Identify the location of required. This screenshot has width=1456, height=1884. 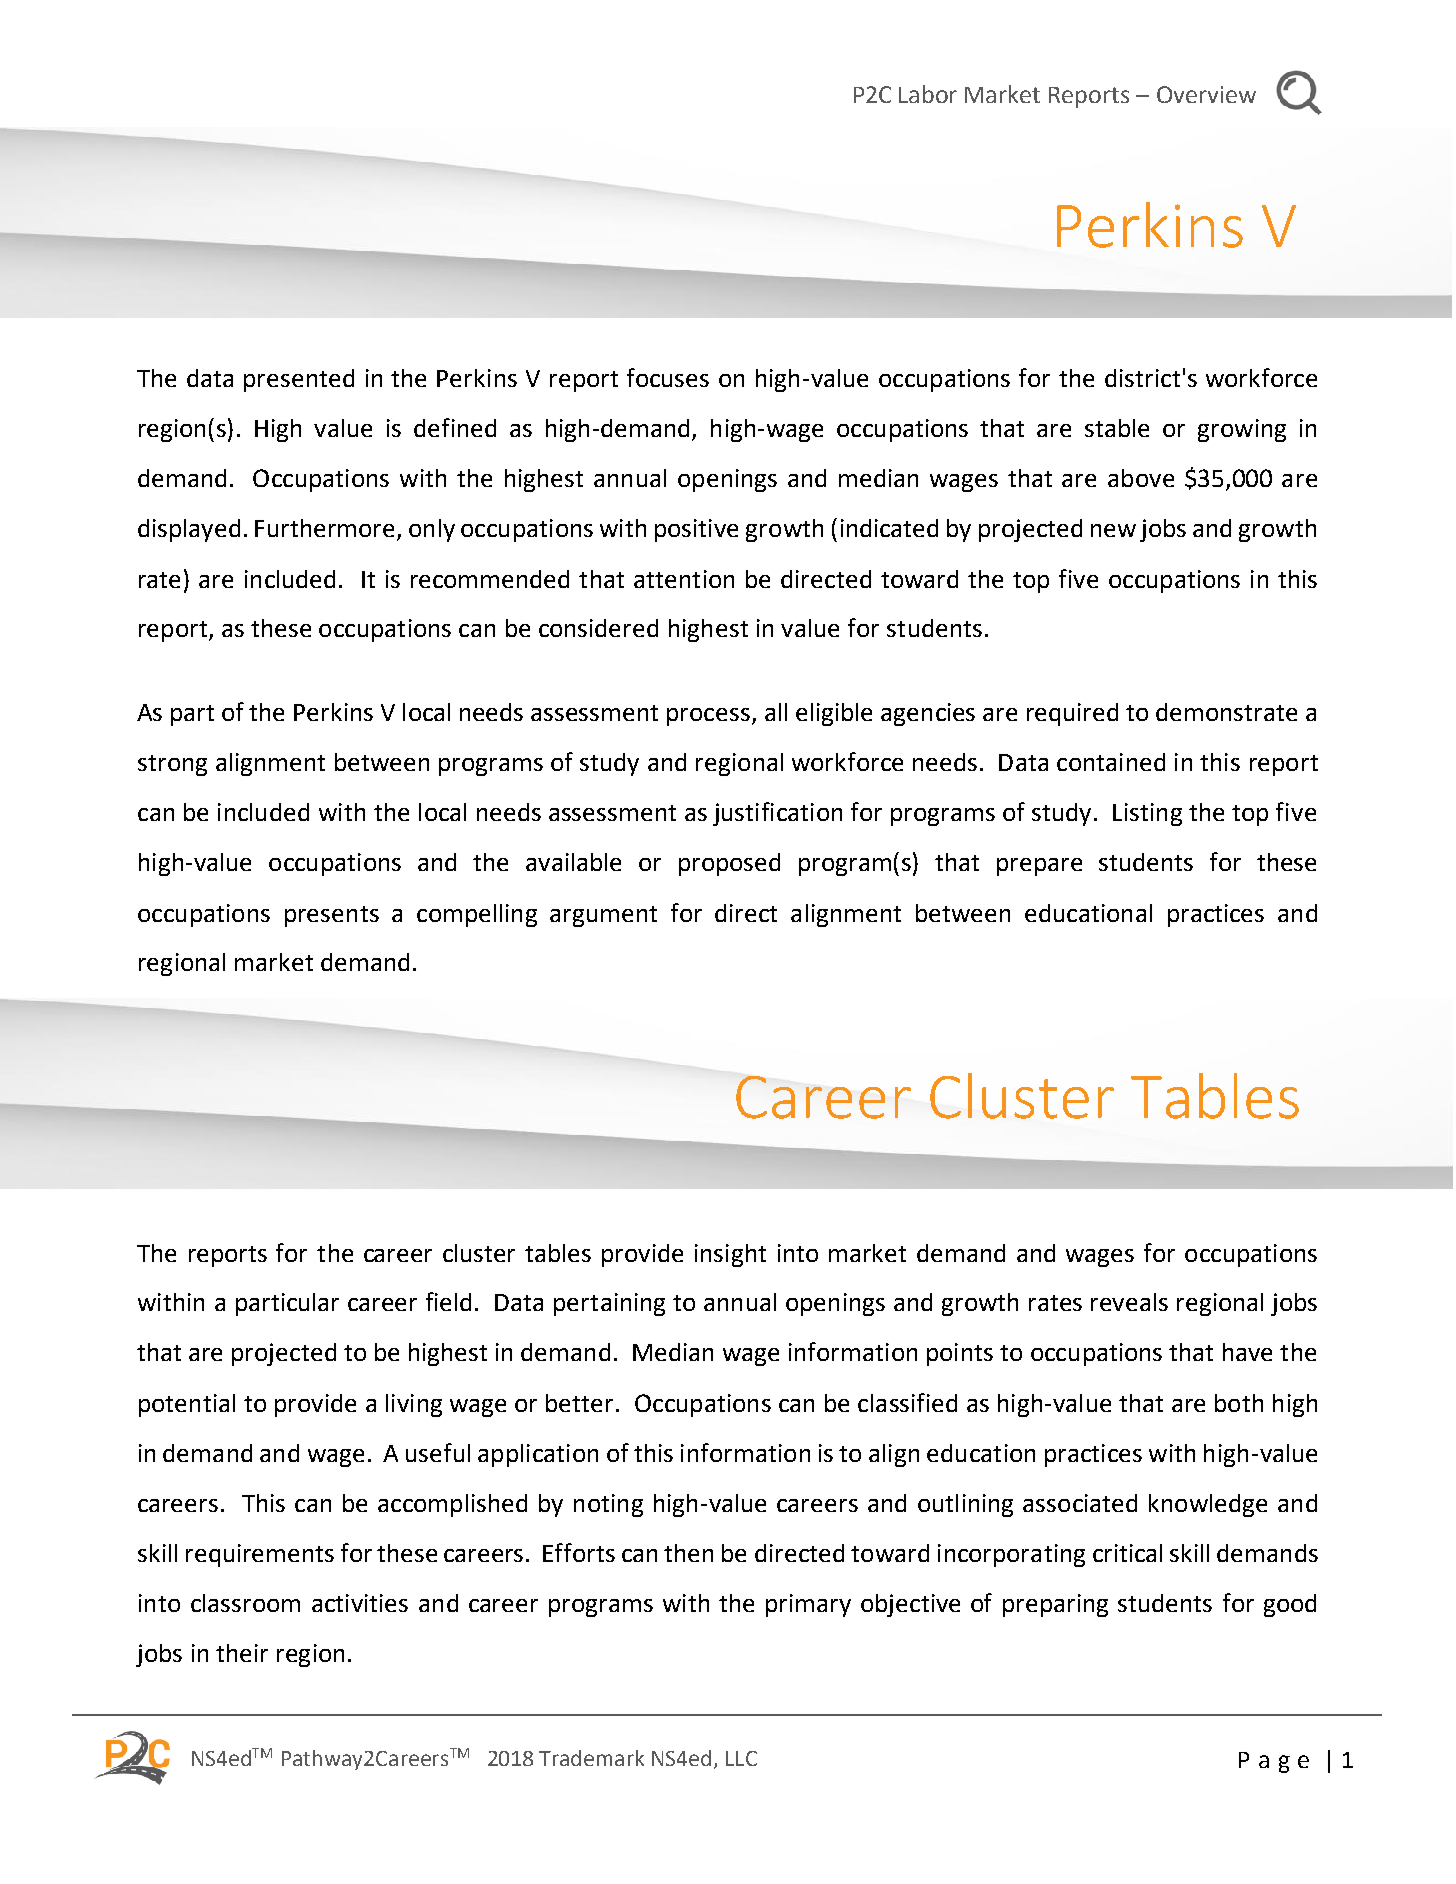
(1072, 714).
